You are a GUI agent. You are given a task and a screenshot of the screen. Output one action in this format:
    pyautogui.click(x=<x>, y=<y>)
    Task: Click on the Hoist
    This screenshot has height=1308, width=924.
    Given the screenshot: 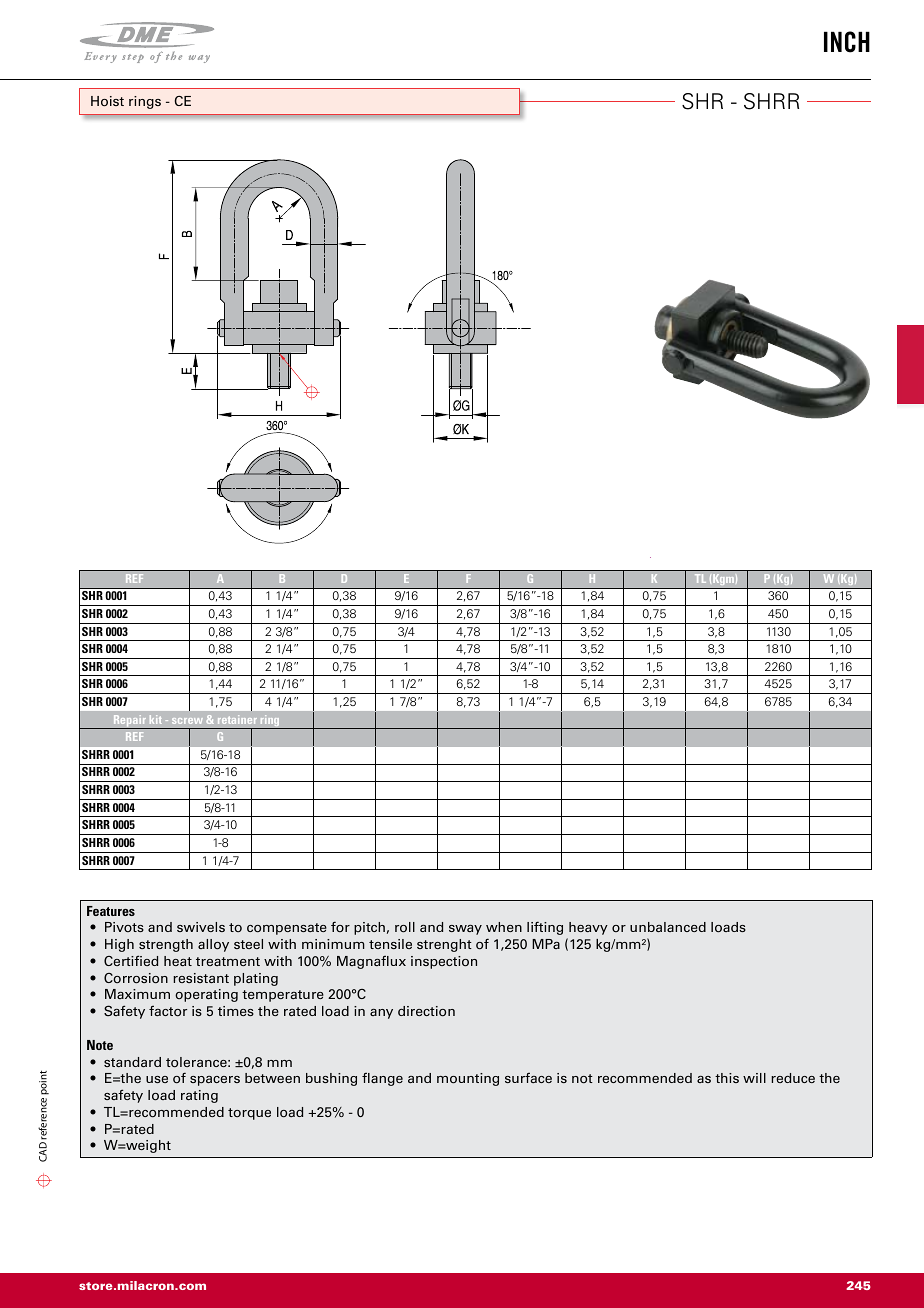 What is the action you would take?
    pyautogui.click(x=107, y=101)
